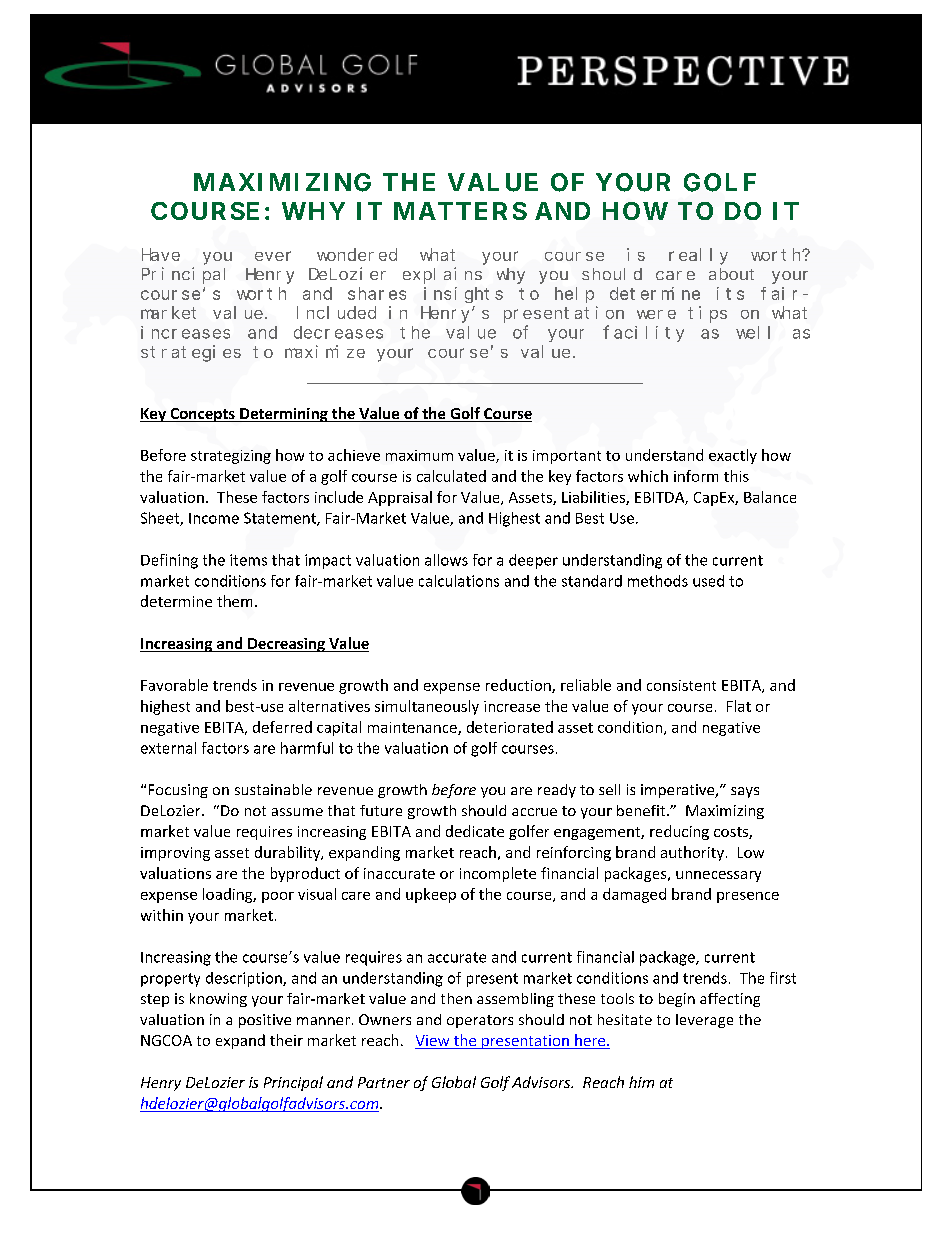 The width and height of the screenshot is (952, 1233). Describe the element at coordinates (698, 256) in the screenshot. I see `really` at that location.
